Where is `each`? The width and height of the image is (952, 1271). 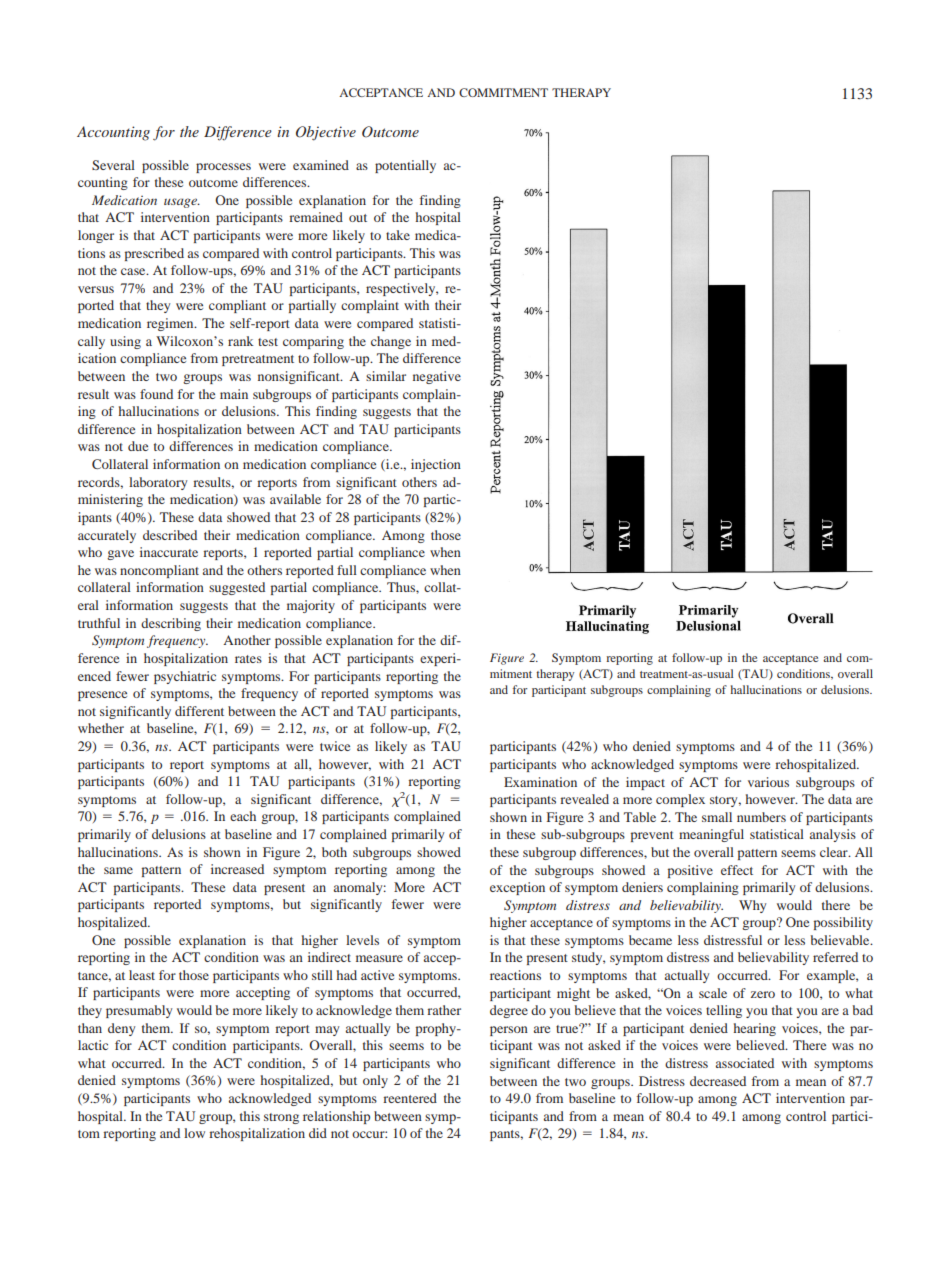
each is located at coordinates (243, 816).
